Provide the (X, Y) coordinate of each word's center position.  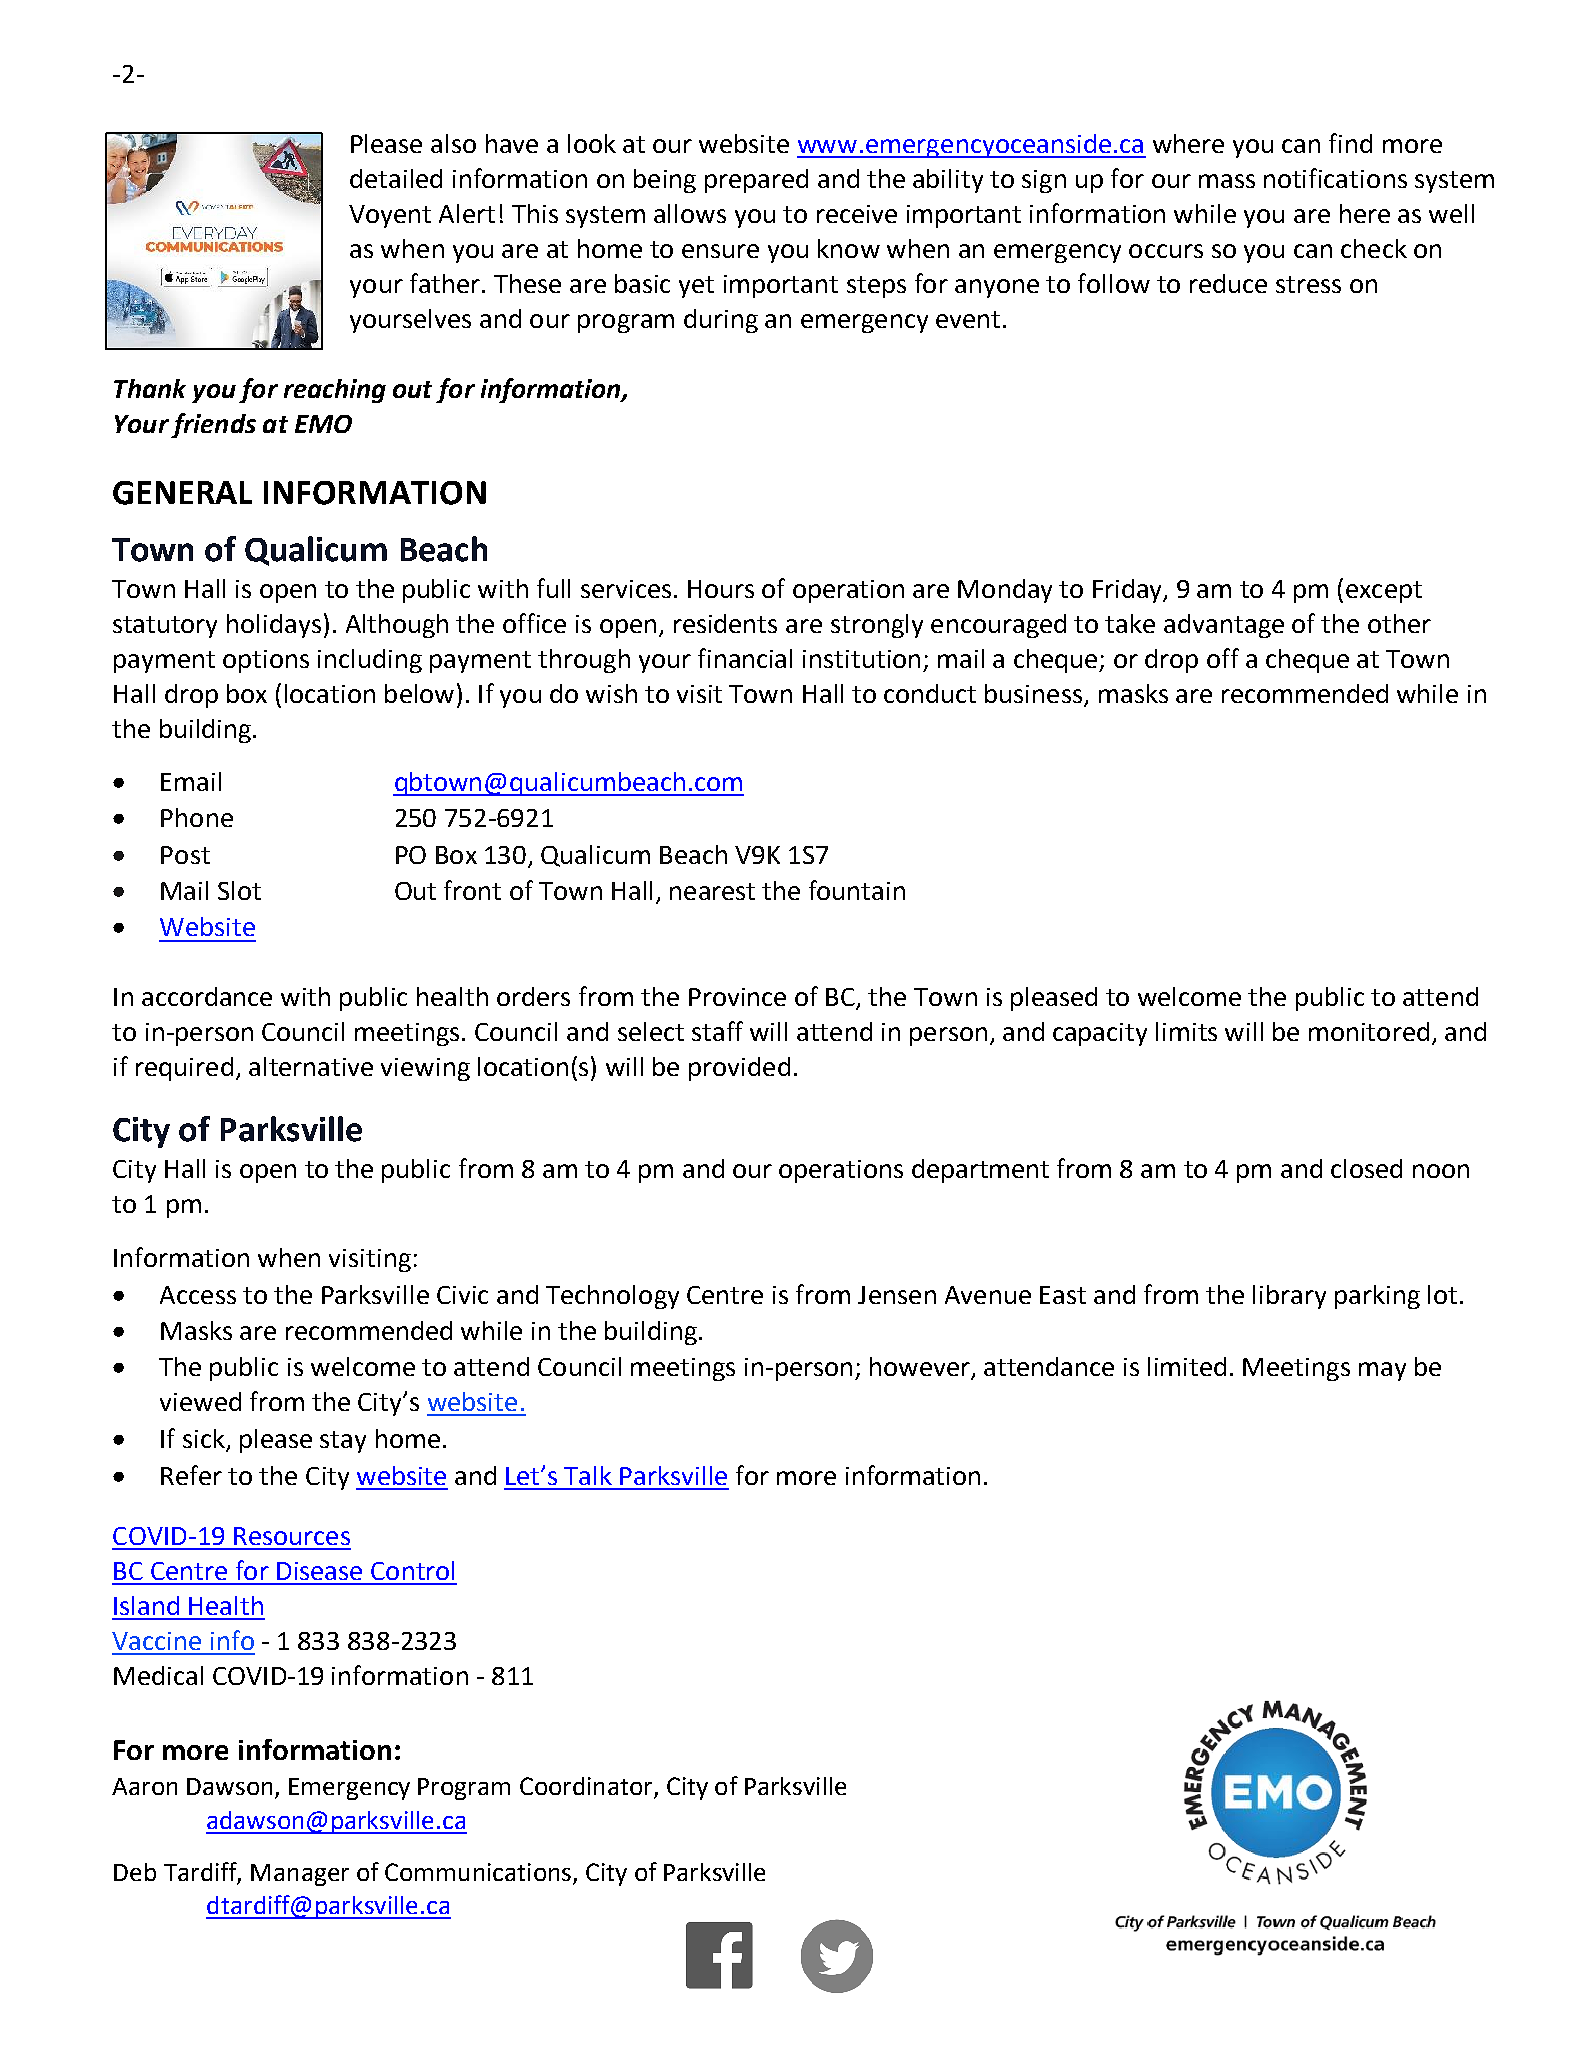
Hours (721, 589)
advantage (1224, 626)
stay (343, 1442)
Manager (300, 1875)
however (921, 1368)
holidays (274, 626)
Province (737, 997)
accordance (207, 996)
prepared (756, 181)
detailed (396, 178)
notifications (1335, 178)
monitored (1369, 1031)
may (1382, 1371)
